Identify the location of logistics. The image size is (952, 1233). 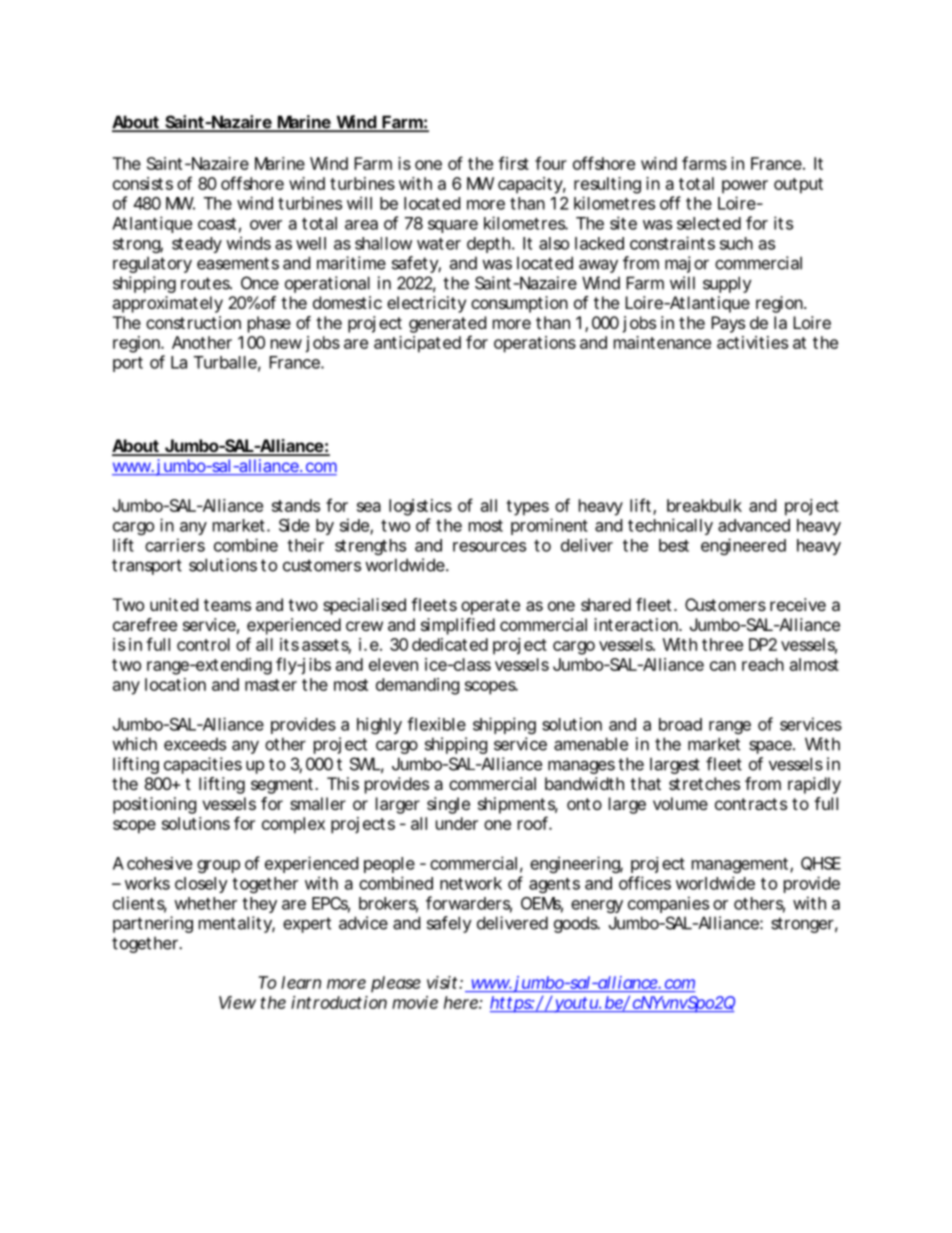
(420, 507).
